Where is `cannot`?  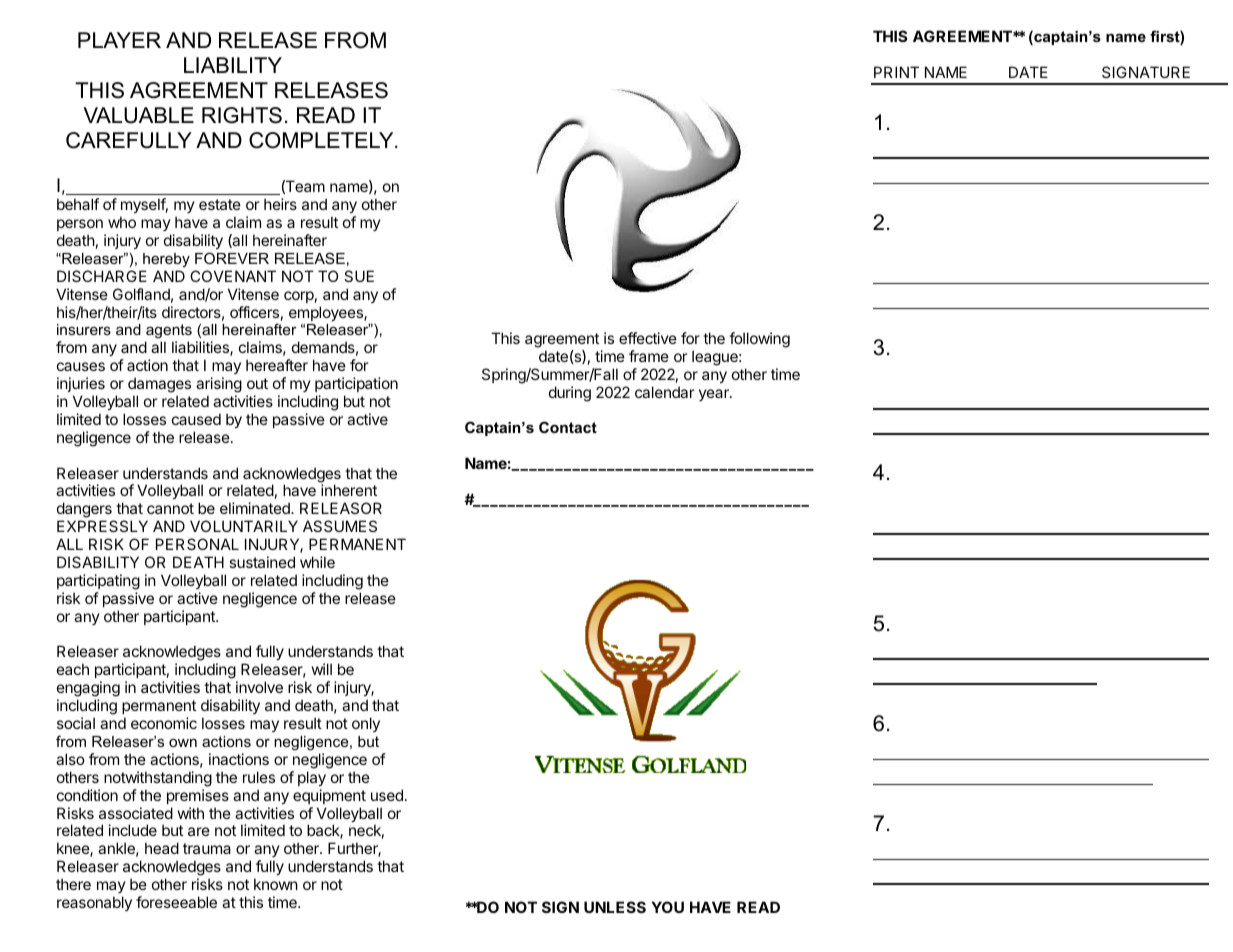
cannot is located at coordinates (170, 508).
